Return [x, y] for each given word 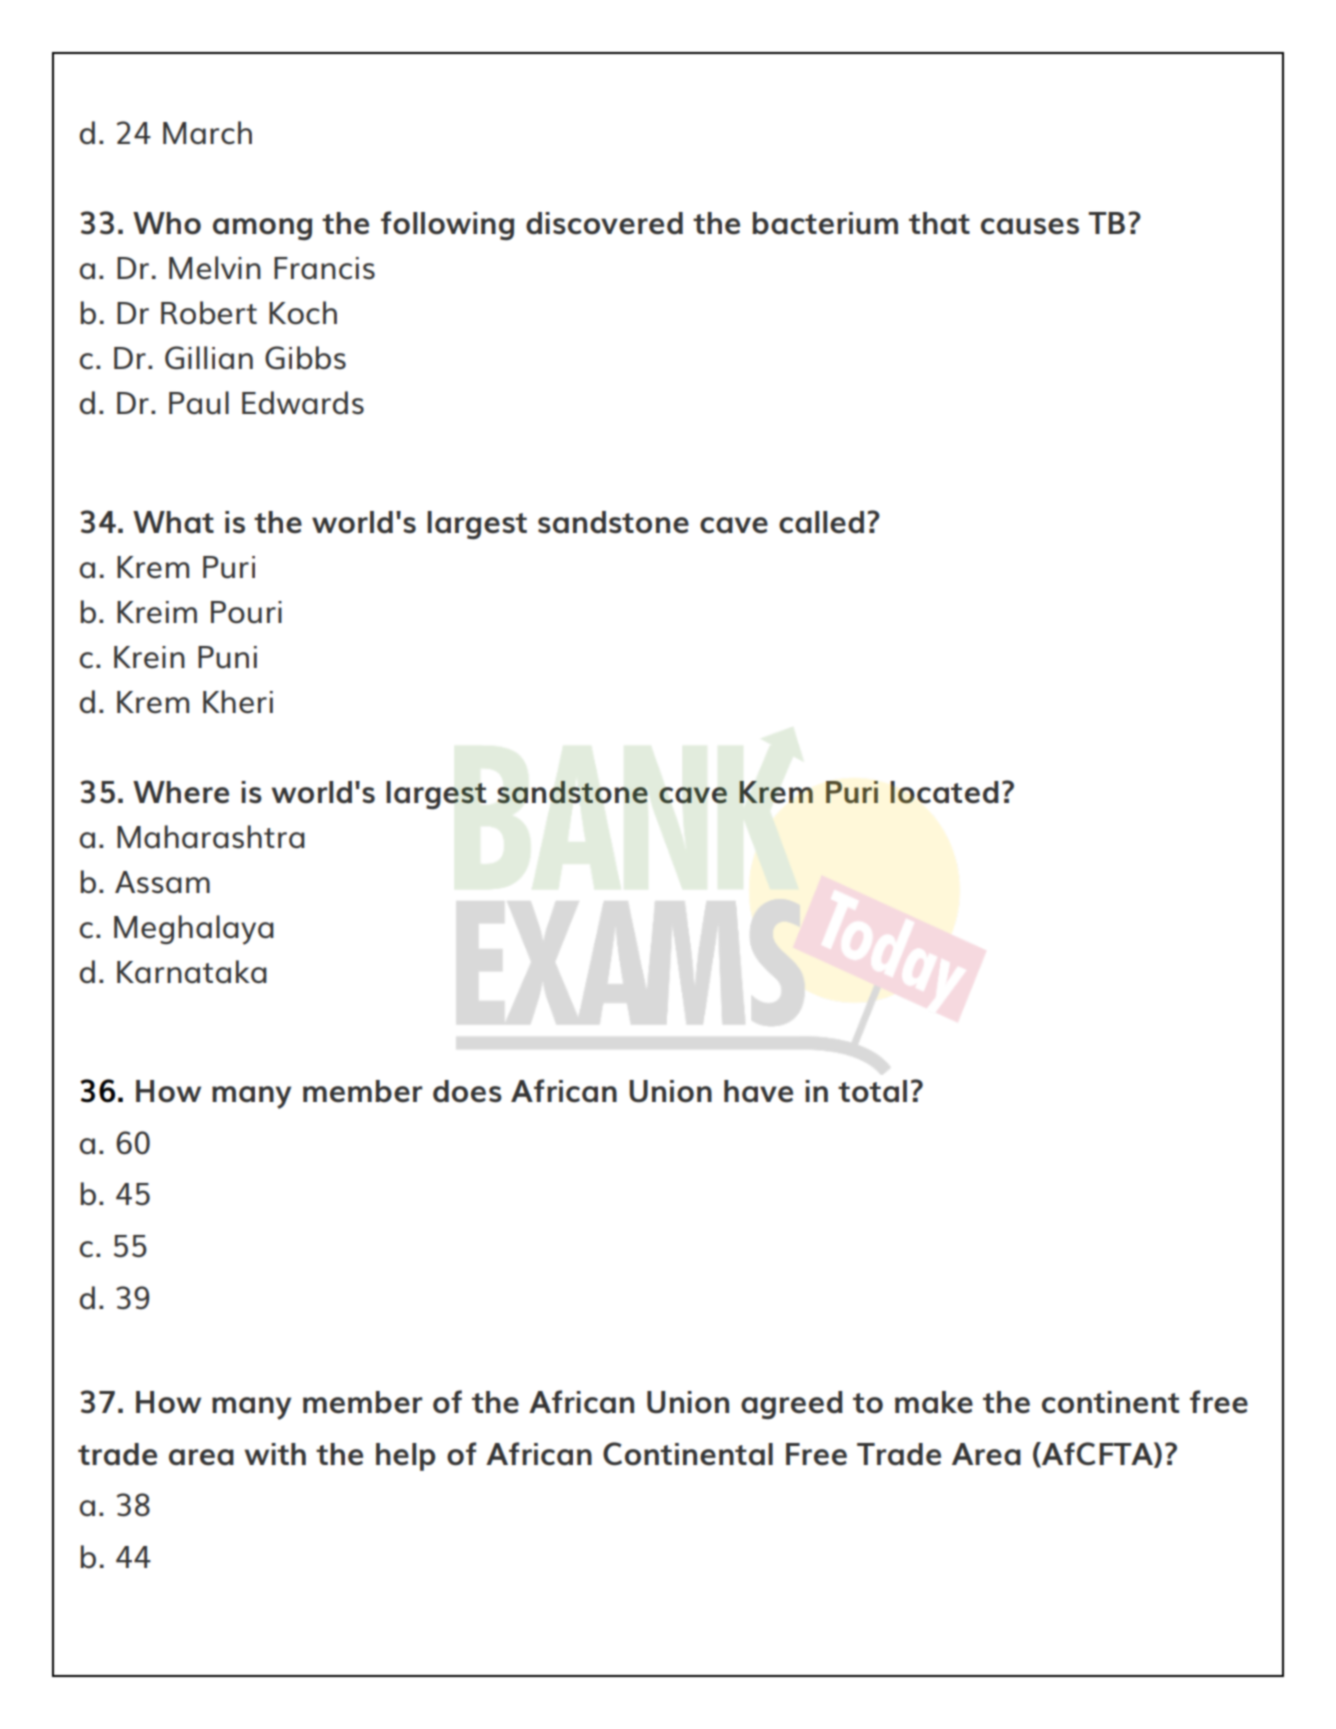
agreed [792, 1405]
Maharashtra [211, 837]
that [939, 223]
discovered [604, 223]
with [275, 1454]
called [821, 522]
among [263, 229]
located [944, 792]
